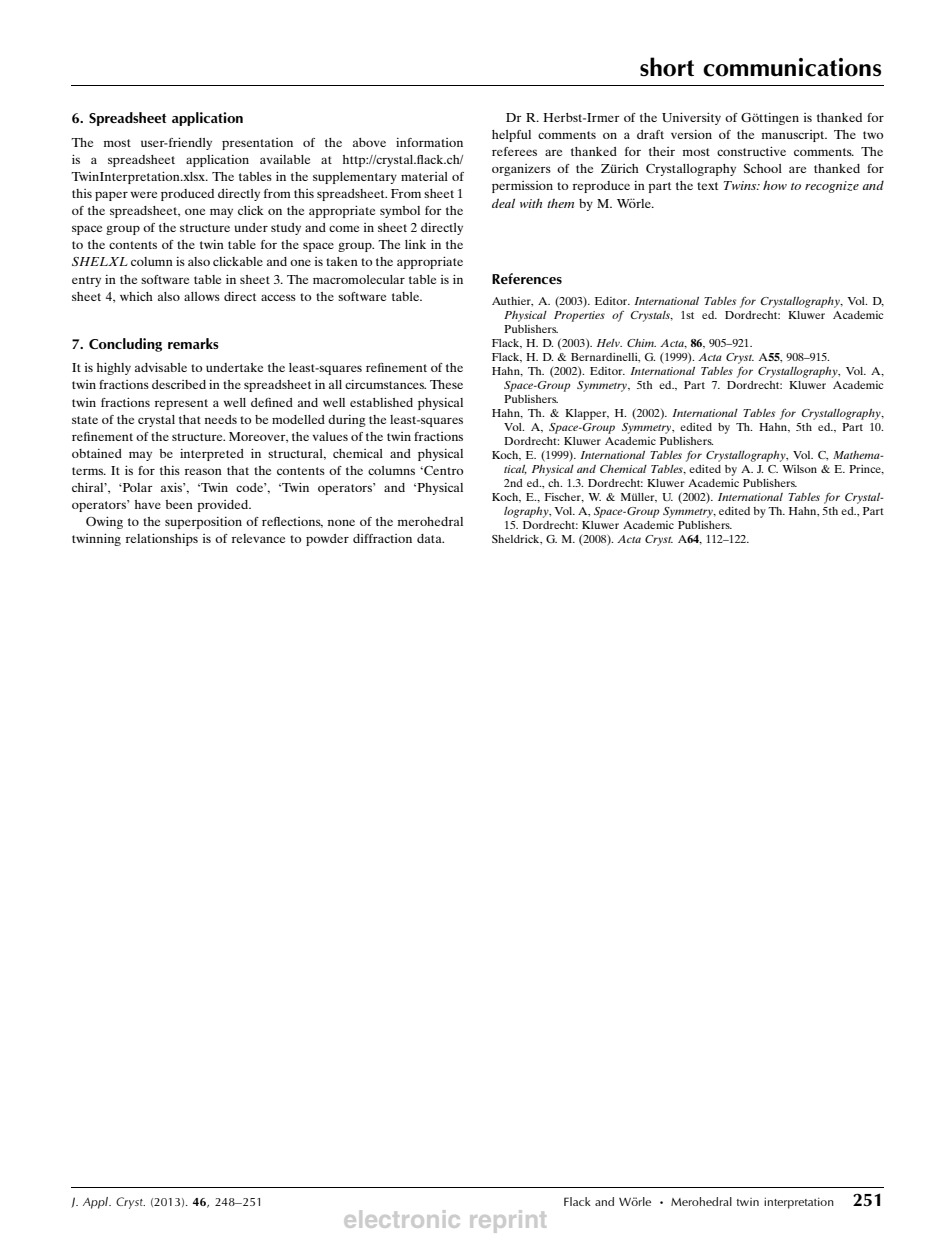 The image size is (952, 1240). I want to click on Wilson, so click(799, 469).
